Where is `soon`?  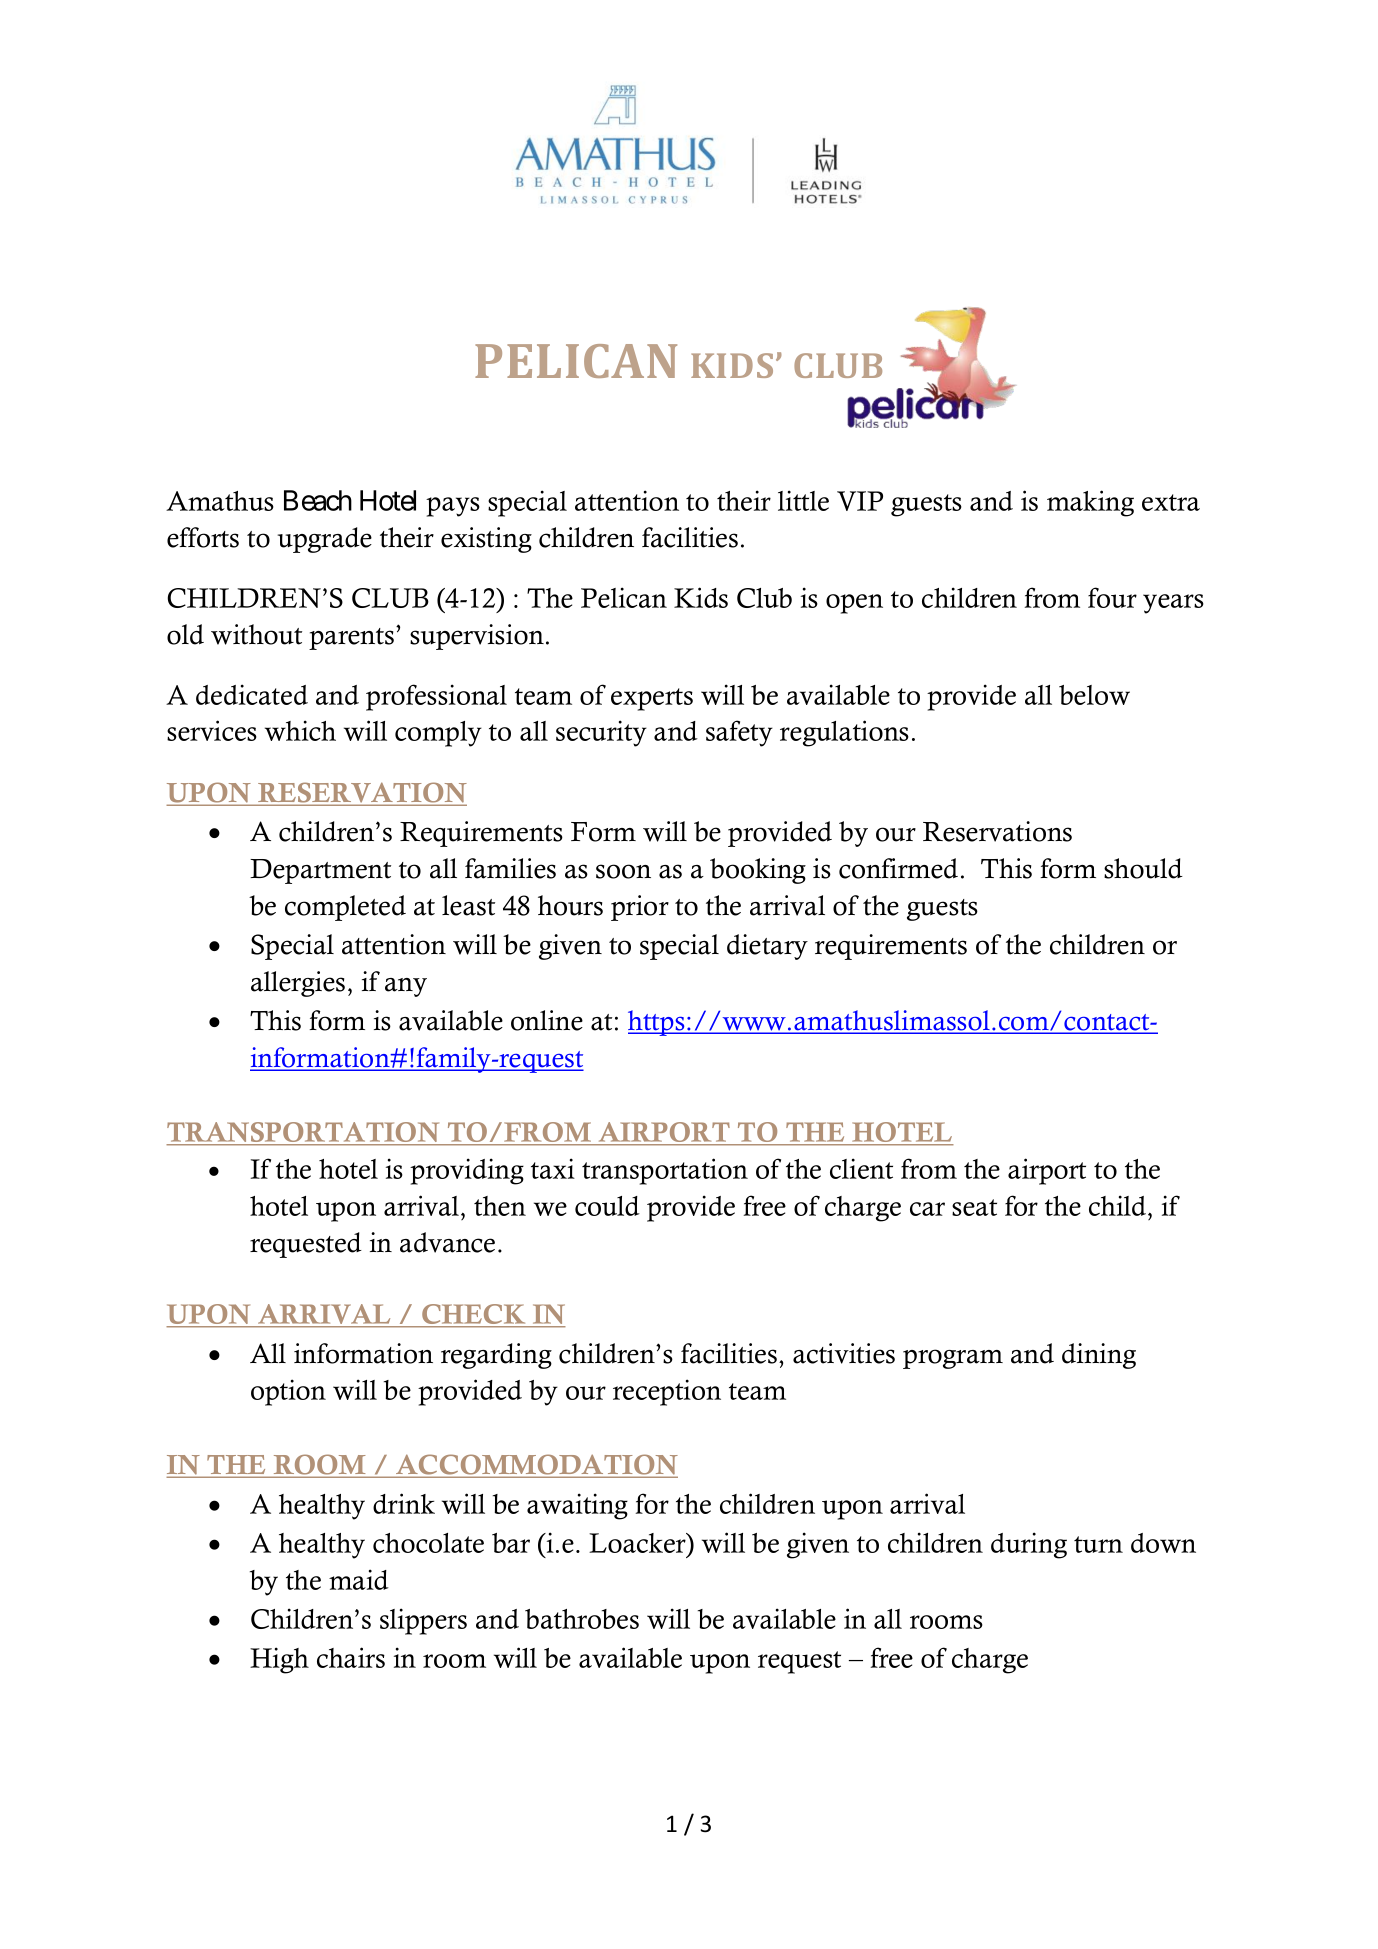
soon is located at coordinates (623, 871).
